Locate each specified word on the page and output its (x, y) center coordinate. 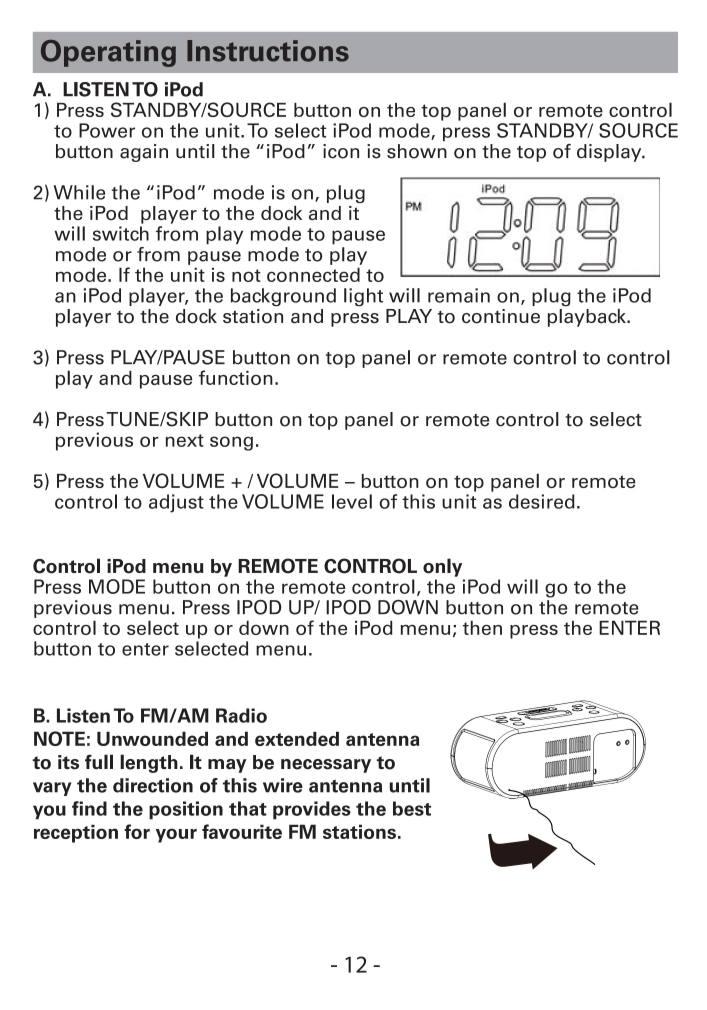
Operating (108, 53)
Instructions (268, 51)
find (89, 808)
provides (312, 810)
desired (542, 501)
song (231, 443)
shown (417, 151)
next (185, 440)
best (412, 808)
